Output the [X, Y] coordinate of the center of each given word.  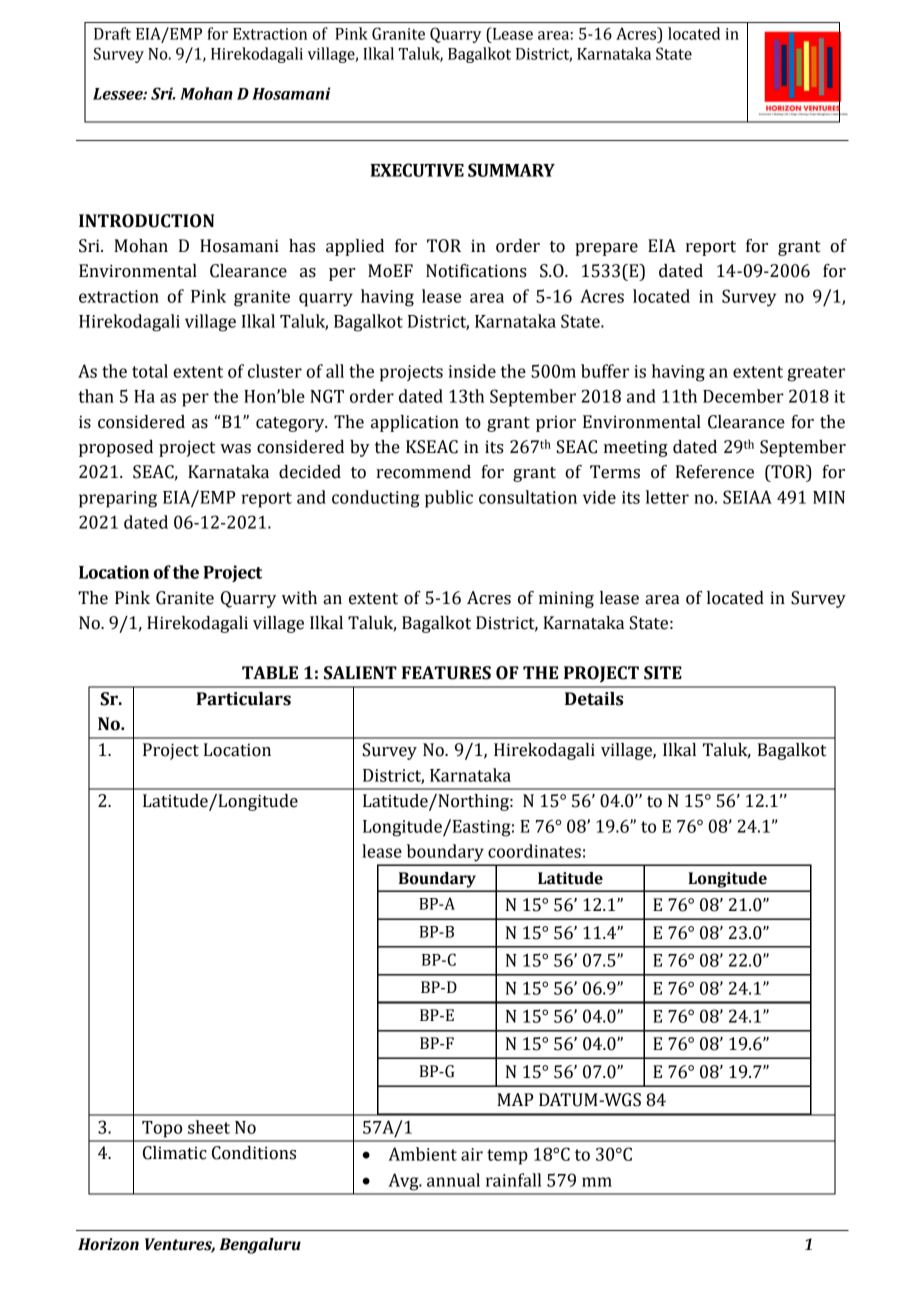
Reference [715, 472]
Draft [112, 33]
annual [453, 1180]
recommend [423, 472]
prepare [606, 249]
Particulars [243, 699]
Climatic [175, 1153]
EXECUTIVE [417, 170]
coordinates [534, 851]
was [235, 449]
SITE [663, 673]
